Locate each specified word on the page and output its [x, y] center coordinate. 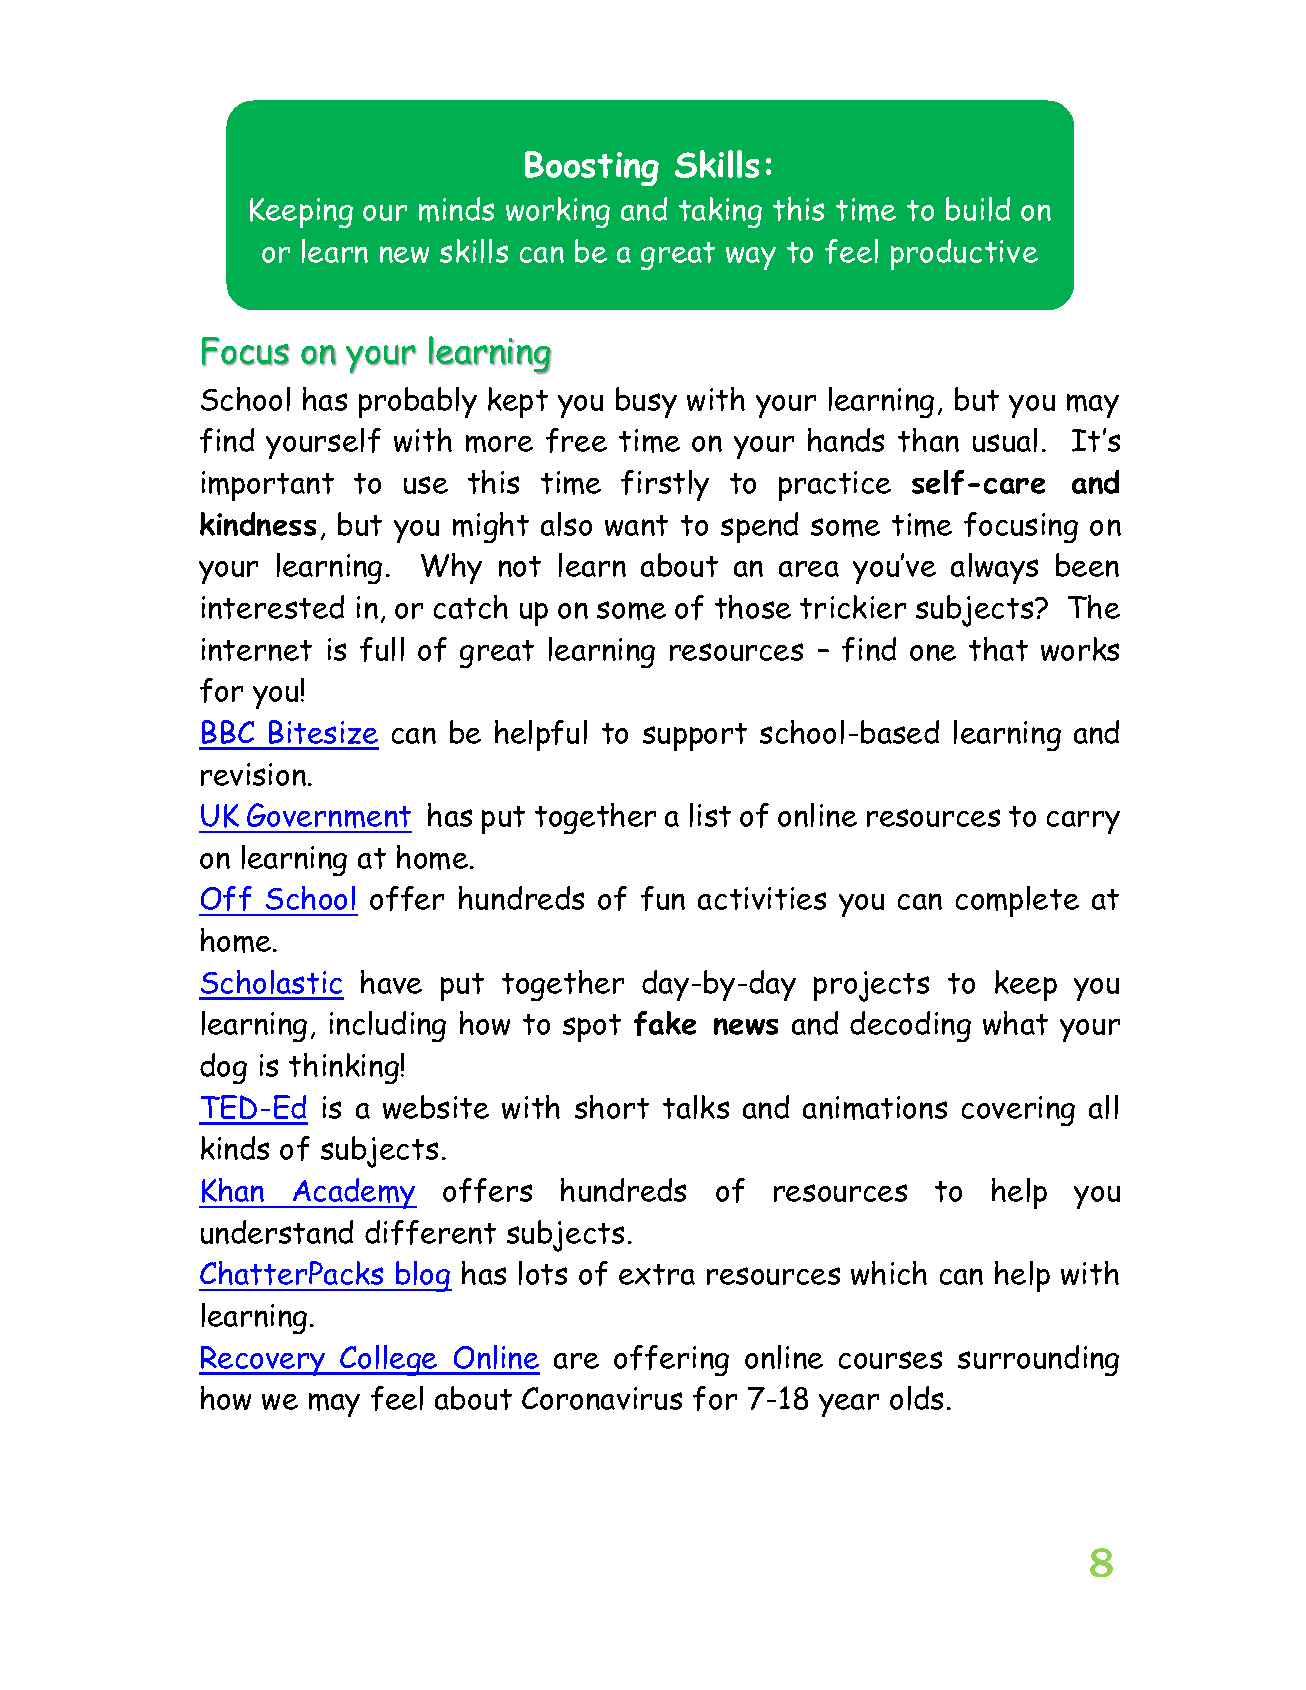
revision [255, 774]
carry [1083, 822]
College [389, 1360]
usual [1005, 440]
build [978, 209]
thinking [344, 1068]
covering [1018, 1111]
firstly [665, 485]
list [710, 815]
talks [696, 1107]
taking [720, 212]
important [268, 486]
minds [456, 209]
